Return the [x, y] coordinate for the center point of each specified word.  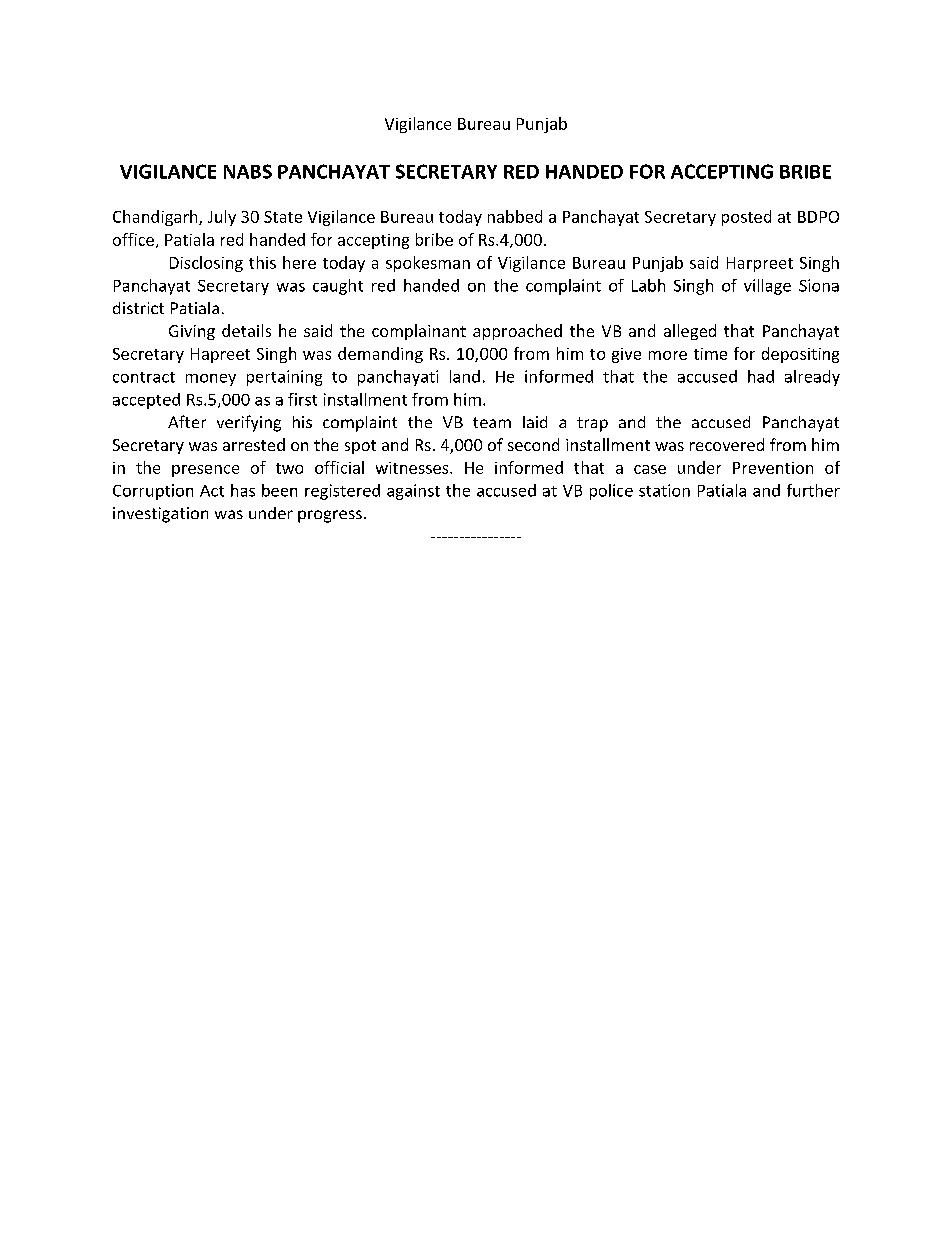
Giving [192, 332]
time [710, 354]
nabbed [515, 216]
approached [517, 332]
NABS [248, 171]
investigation [160, 515]
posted [746, 218]
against [413, 492]
